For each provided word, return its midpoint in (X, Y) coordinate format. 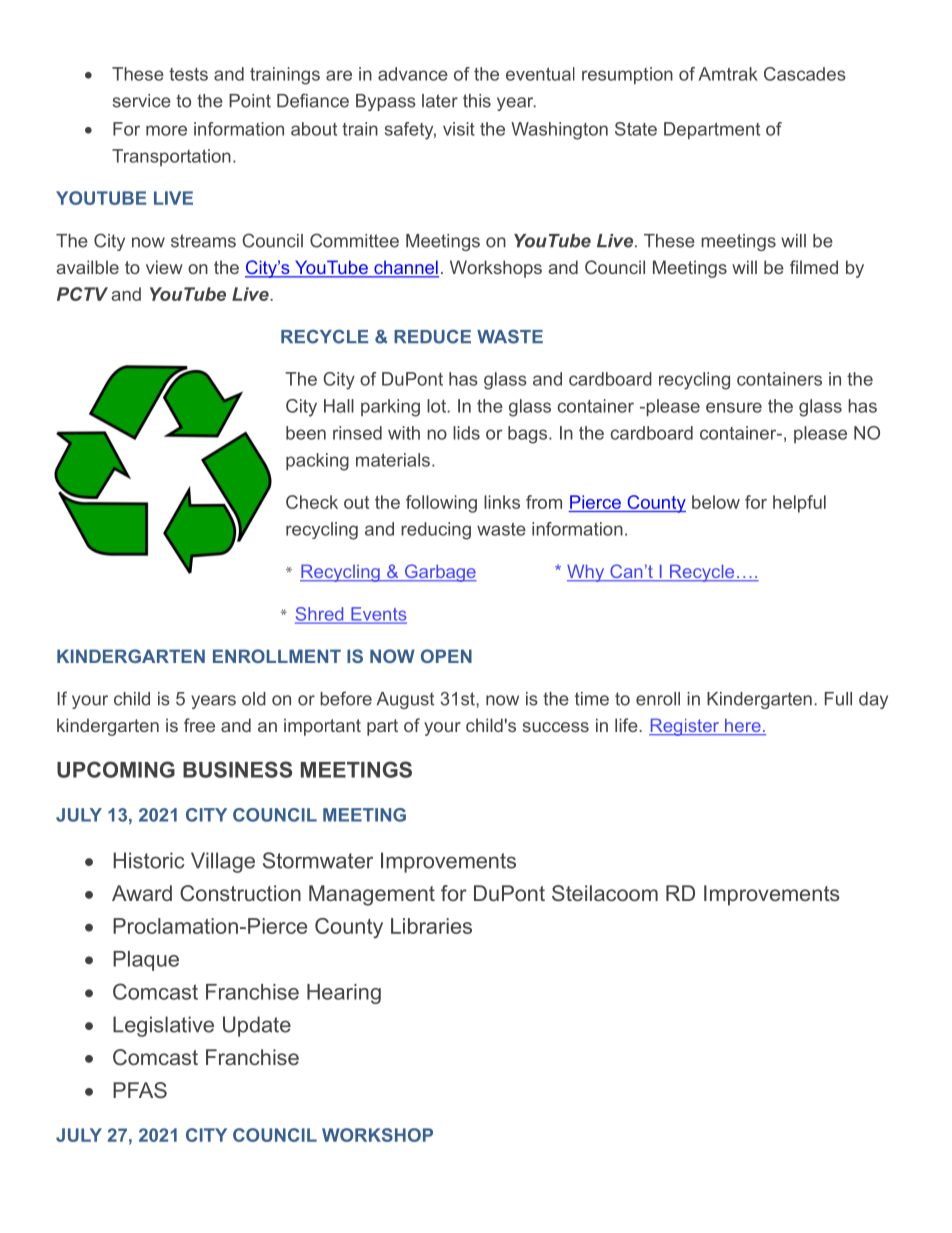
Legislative (163, 1026)
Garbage (439, 573)
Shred (320, 615)
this (477, 101)
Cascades (805, 74)
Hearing (344, 994)
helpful (799, 504)
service (142, 101)
